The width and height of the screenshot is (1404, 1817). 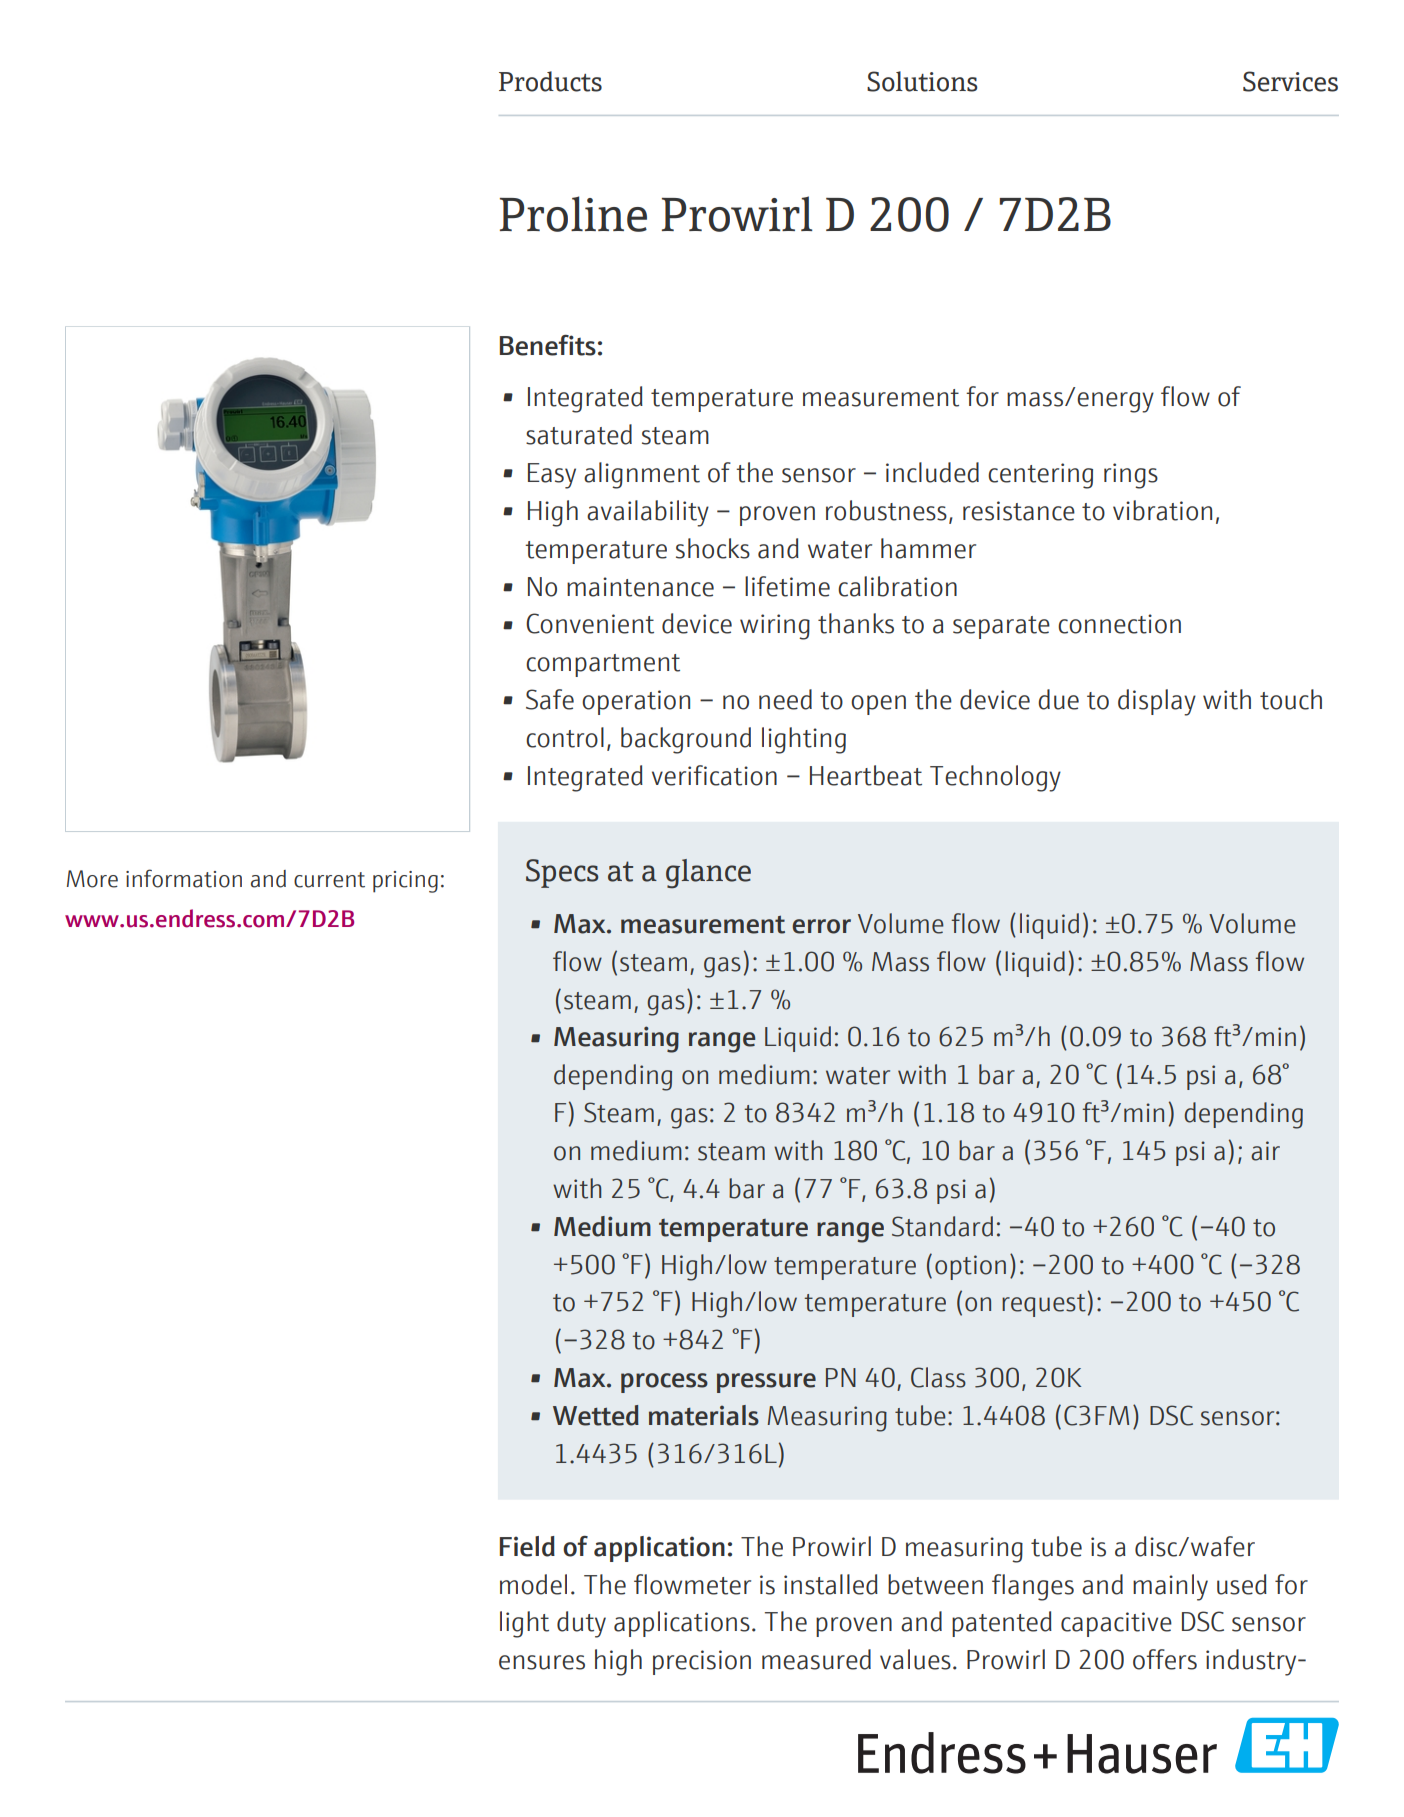 I want to click on model, so click(x=533, y=1584).
